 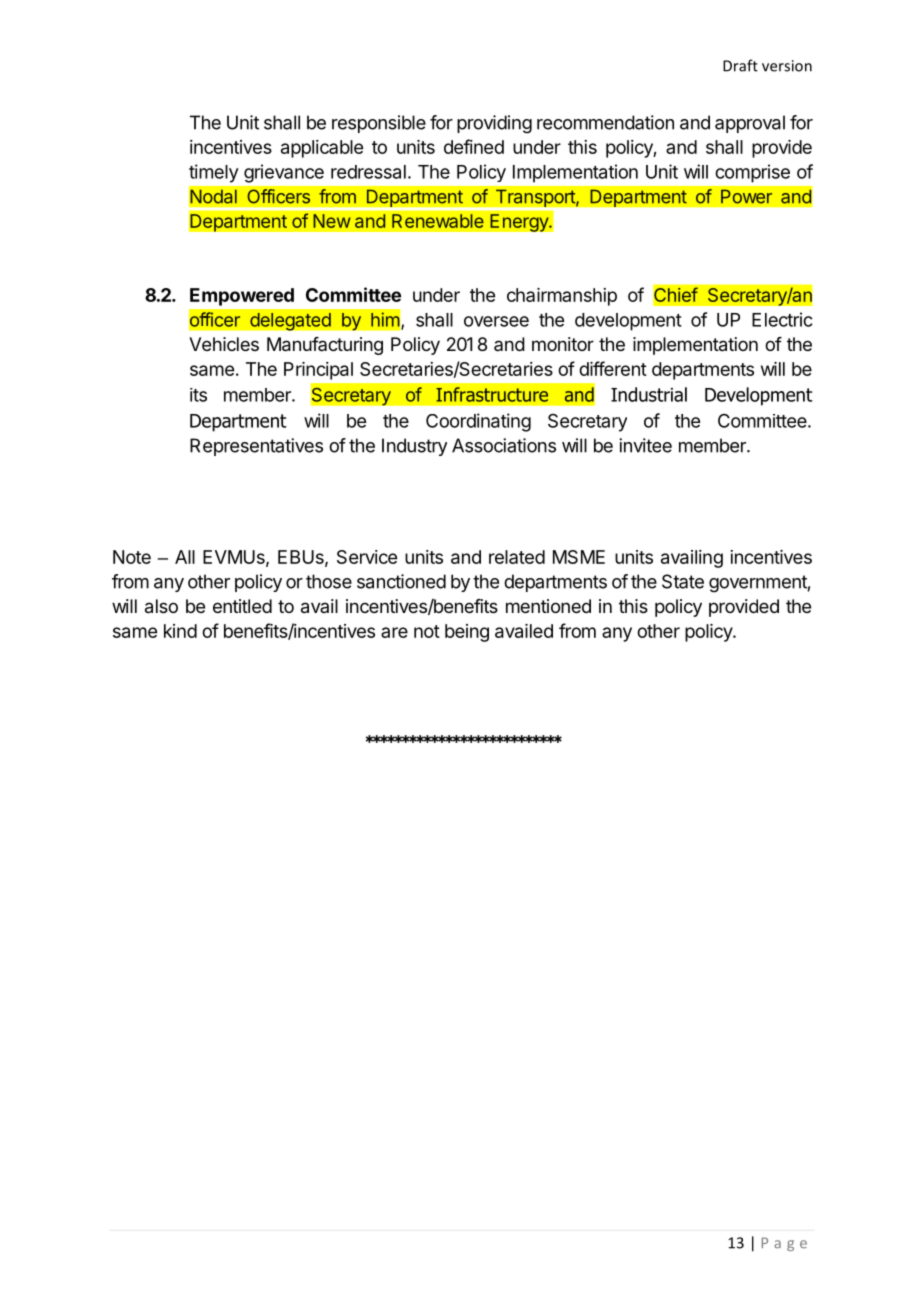 I want to click on Renewable, so click(x=438, y=221).
